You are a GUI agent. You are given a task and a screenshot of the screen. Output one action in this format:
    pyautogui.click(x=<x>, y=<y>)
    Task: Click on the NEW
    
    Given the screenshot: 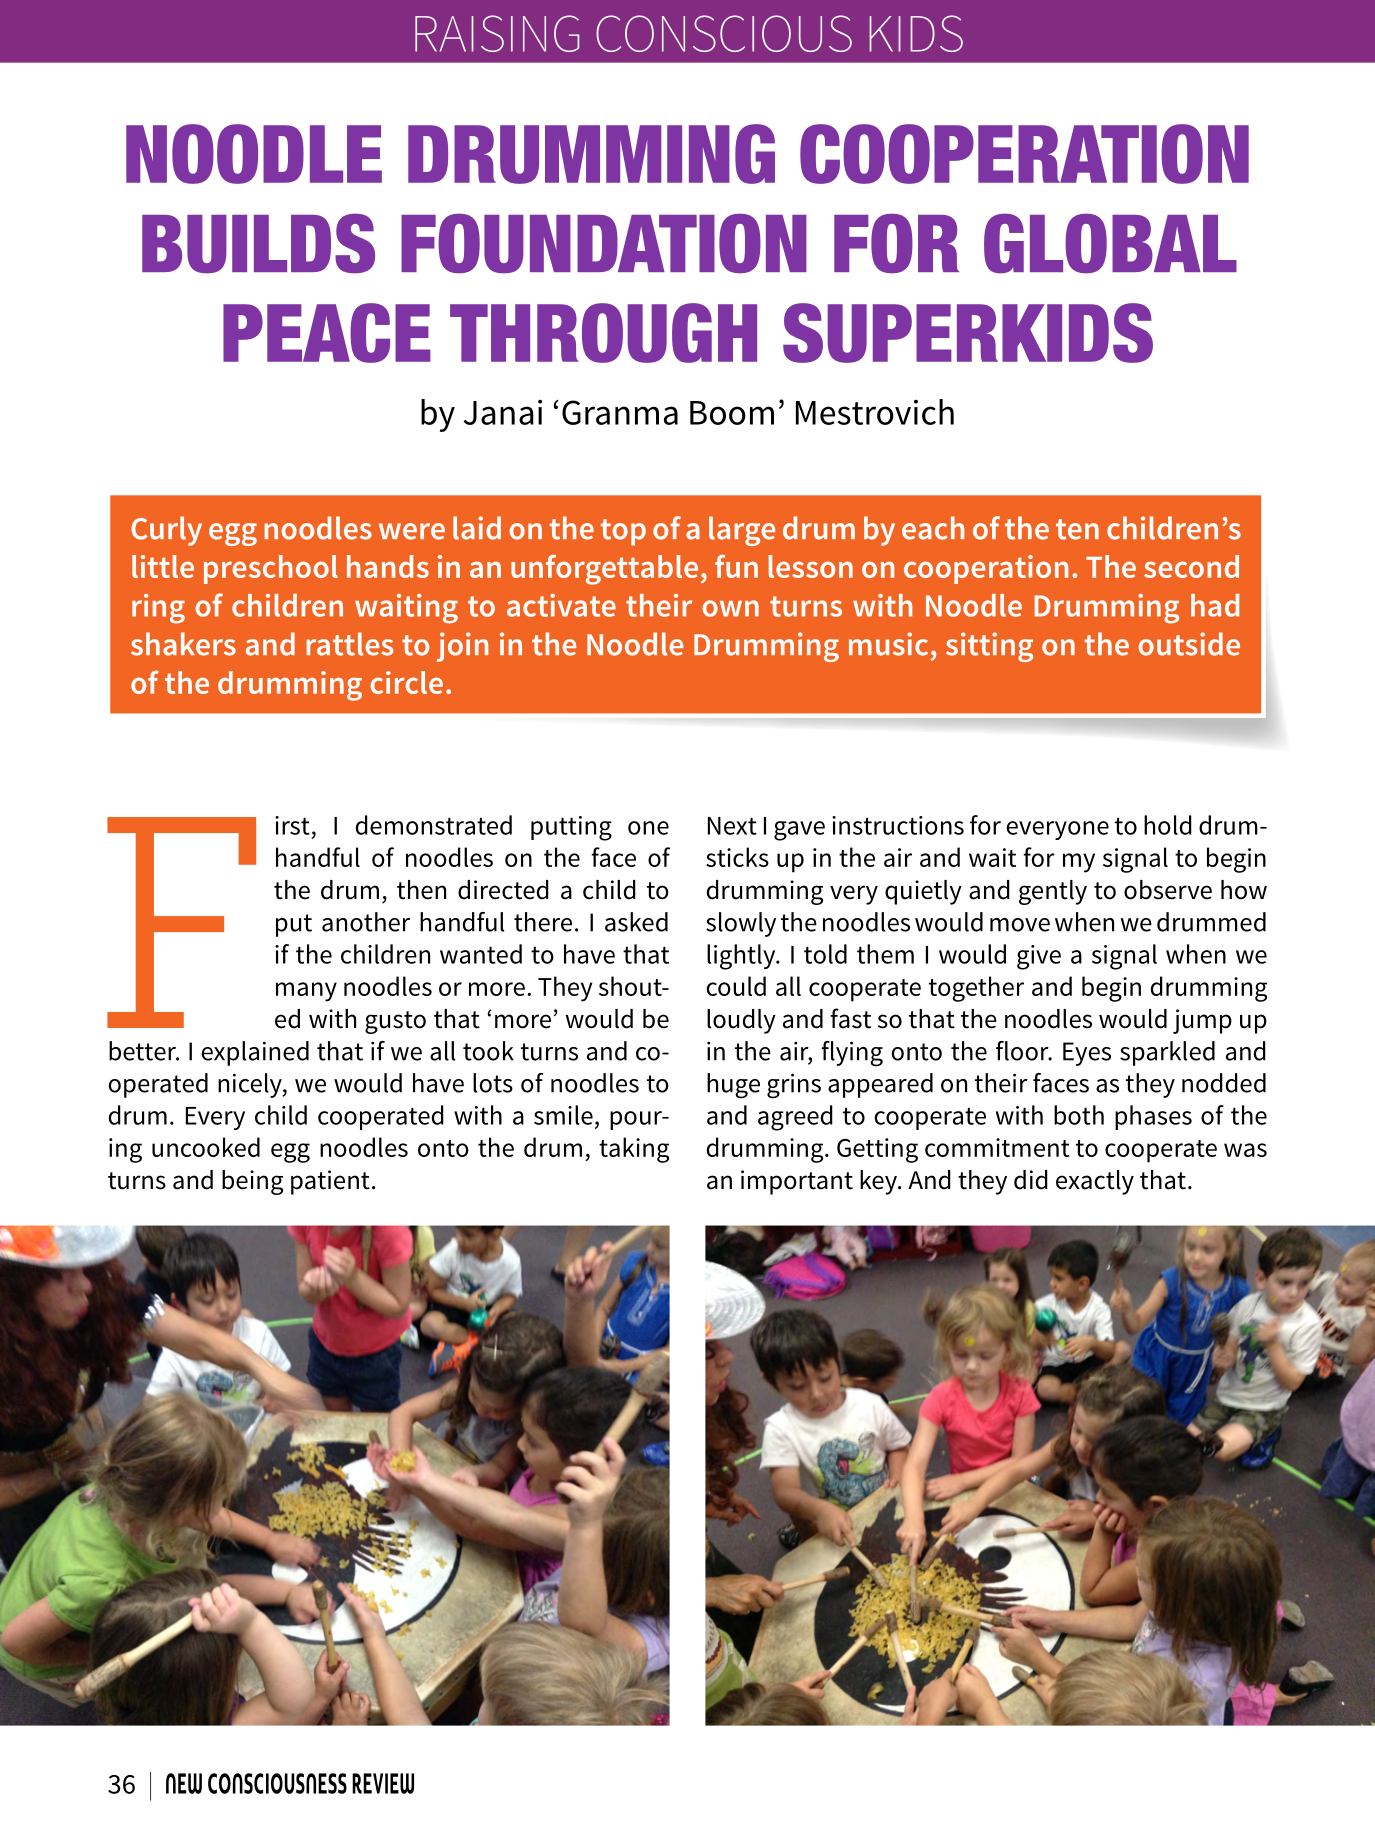 What is the action you would take?
    pyautogui.click(x=184, y=1783)
